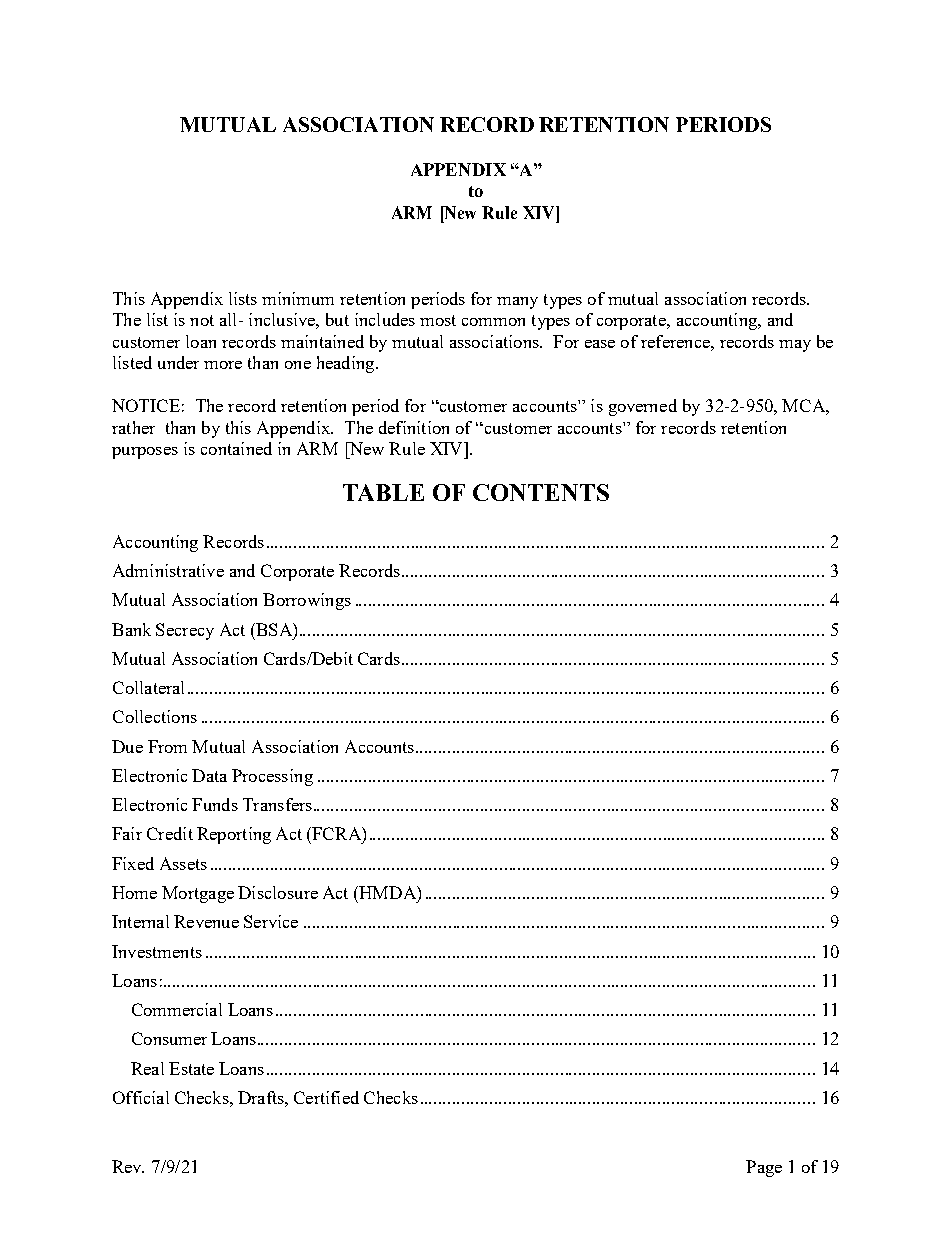 Image resolution: width=952 pixels, height=1233 pixels. I want to click on Certified, so click(326, 1097).
